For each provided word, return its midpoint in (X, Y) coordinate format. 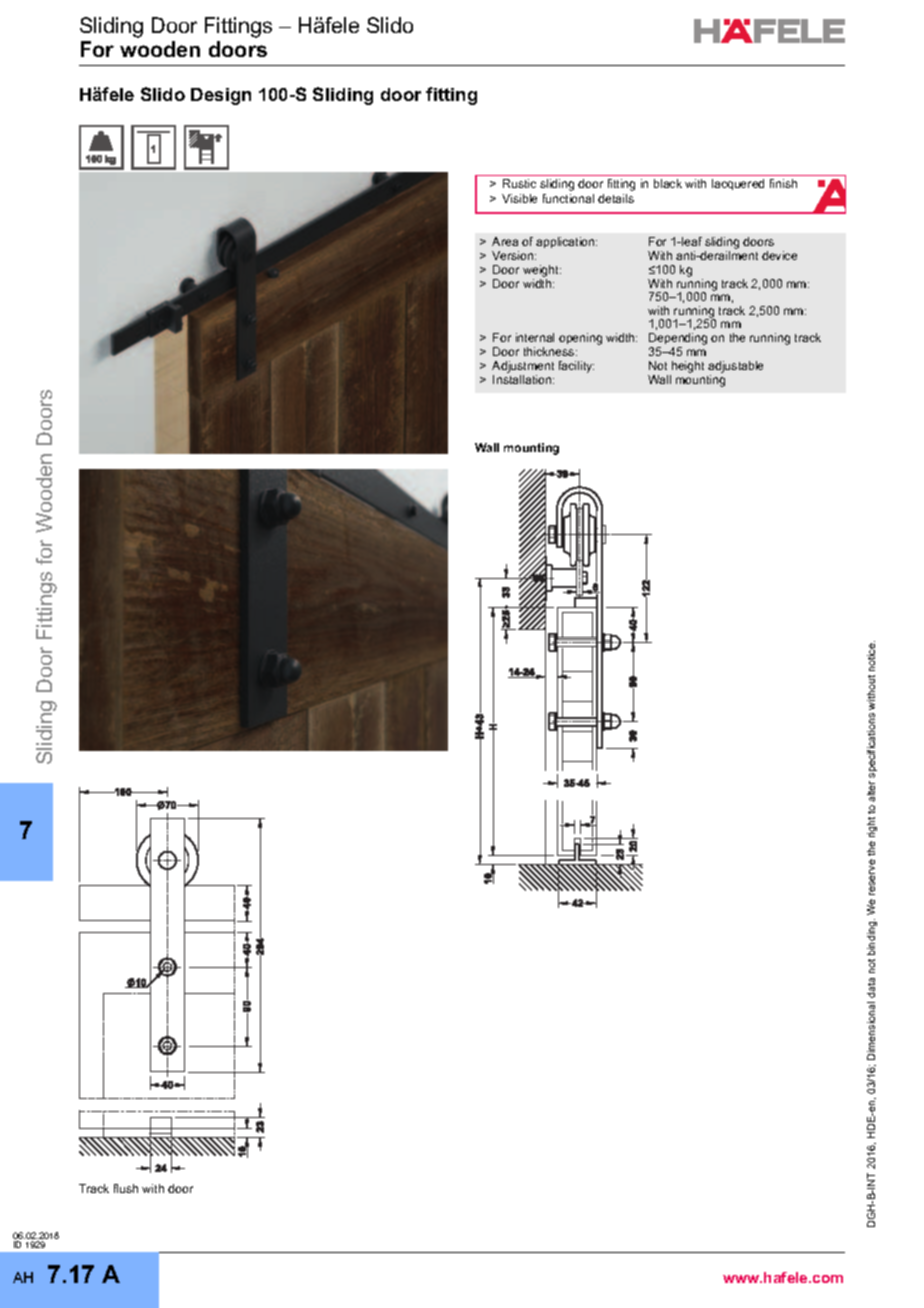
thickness (550, 351)
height (688, 367)
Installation (523, 379)
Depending (678, 339)
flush (126, 1188)
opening (580, 339)
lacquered (738, 184)
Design (221, 96)
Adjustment (523, 367)
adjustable (735, 367)
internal (535, 337)
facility (576, 367)
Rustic (519, 183)
